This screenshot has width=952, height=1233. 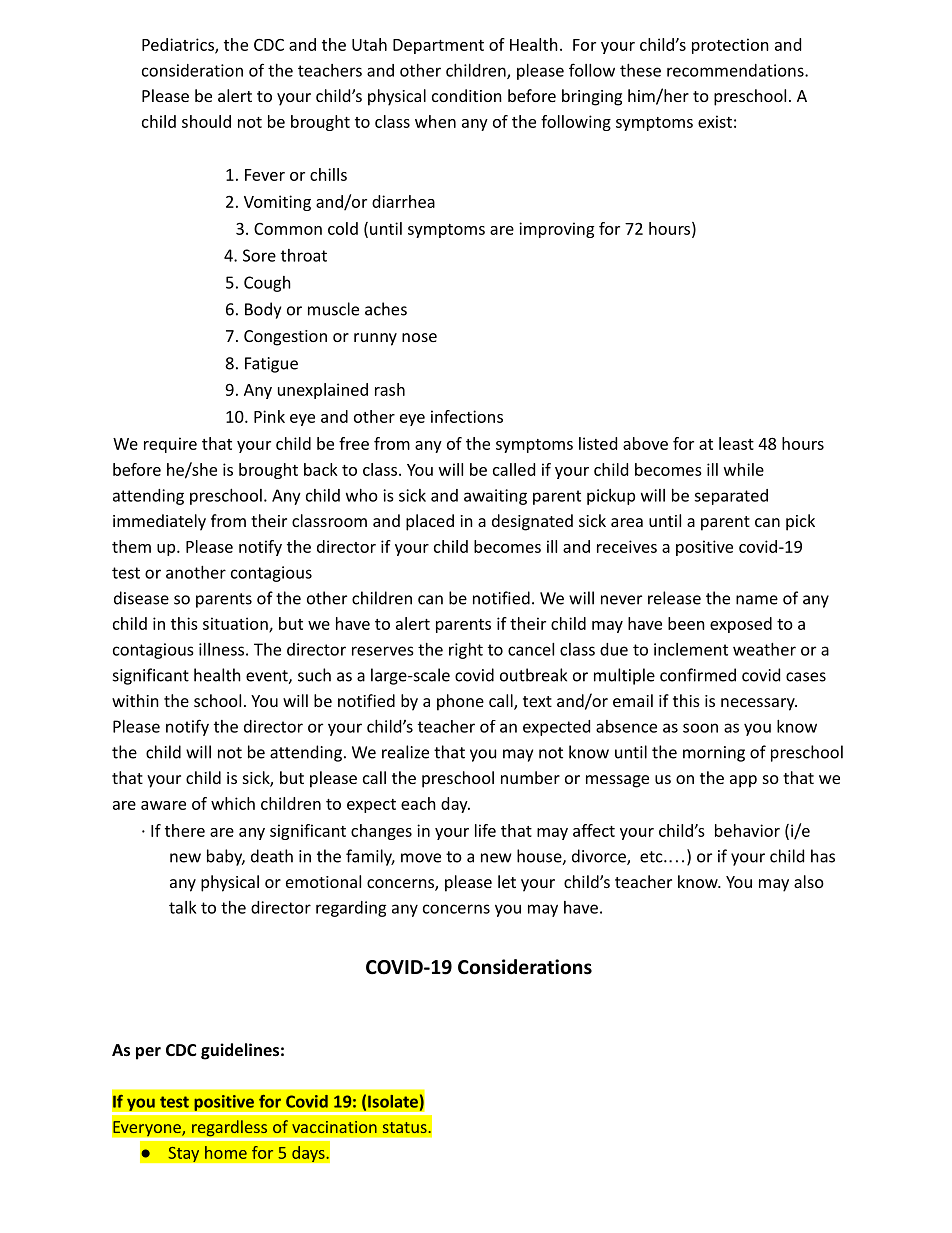 I want to click on situation, so click(x=236, y=624).
